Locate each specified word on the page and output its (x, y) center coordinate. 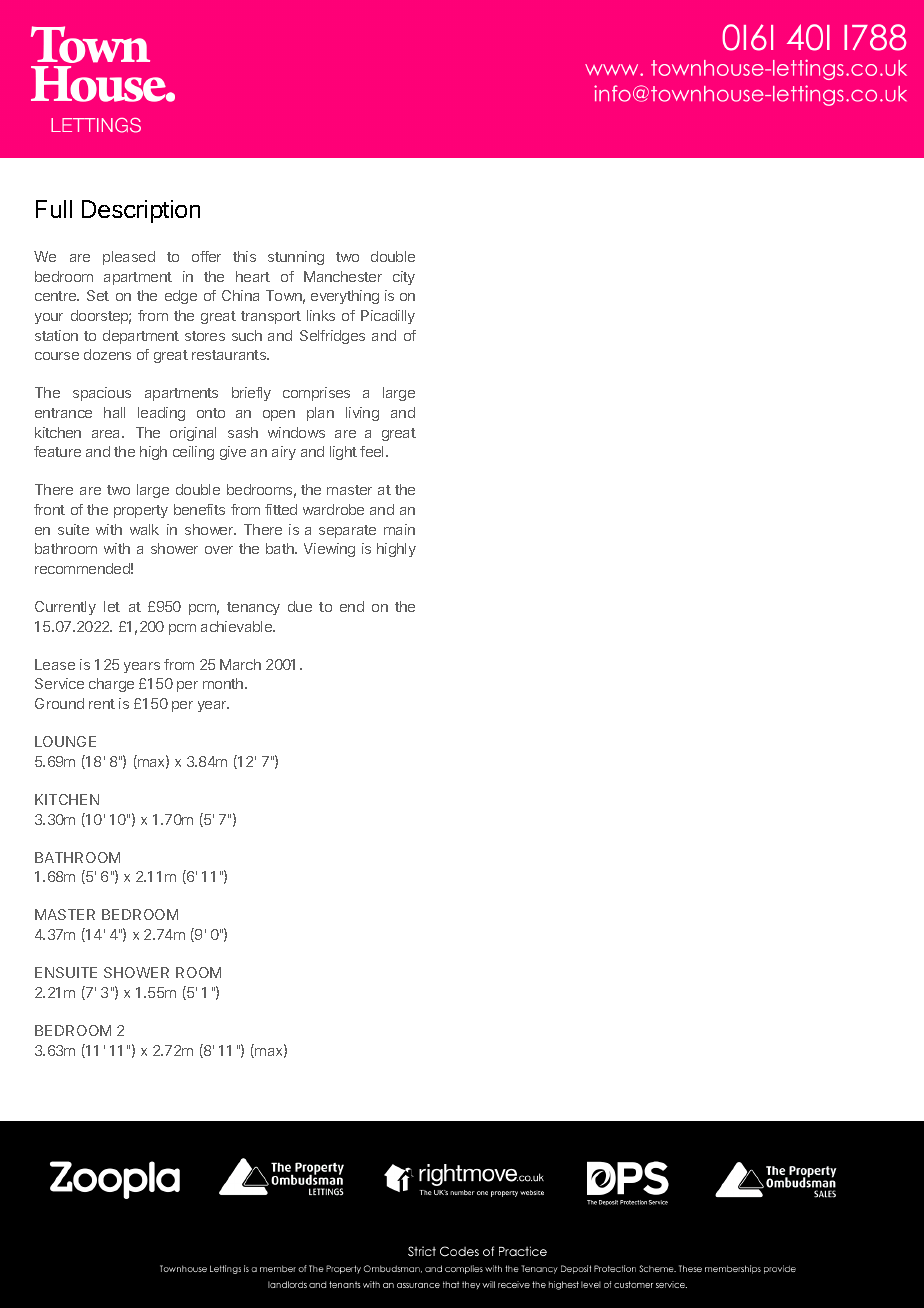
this (244, 256)
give (233, 453)
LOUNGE (65, 741)
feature (57, 451)
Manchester (343, 276)
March (240, 664)
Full (54, 209)
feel (373, 451)
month (224, 683)
